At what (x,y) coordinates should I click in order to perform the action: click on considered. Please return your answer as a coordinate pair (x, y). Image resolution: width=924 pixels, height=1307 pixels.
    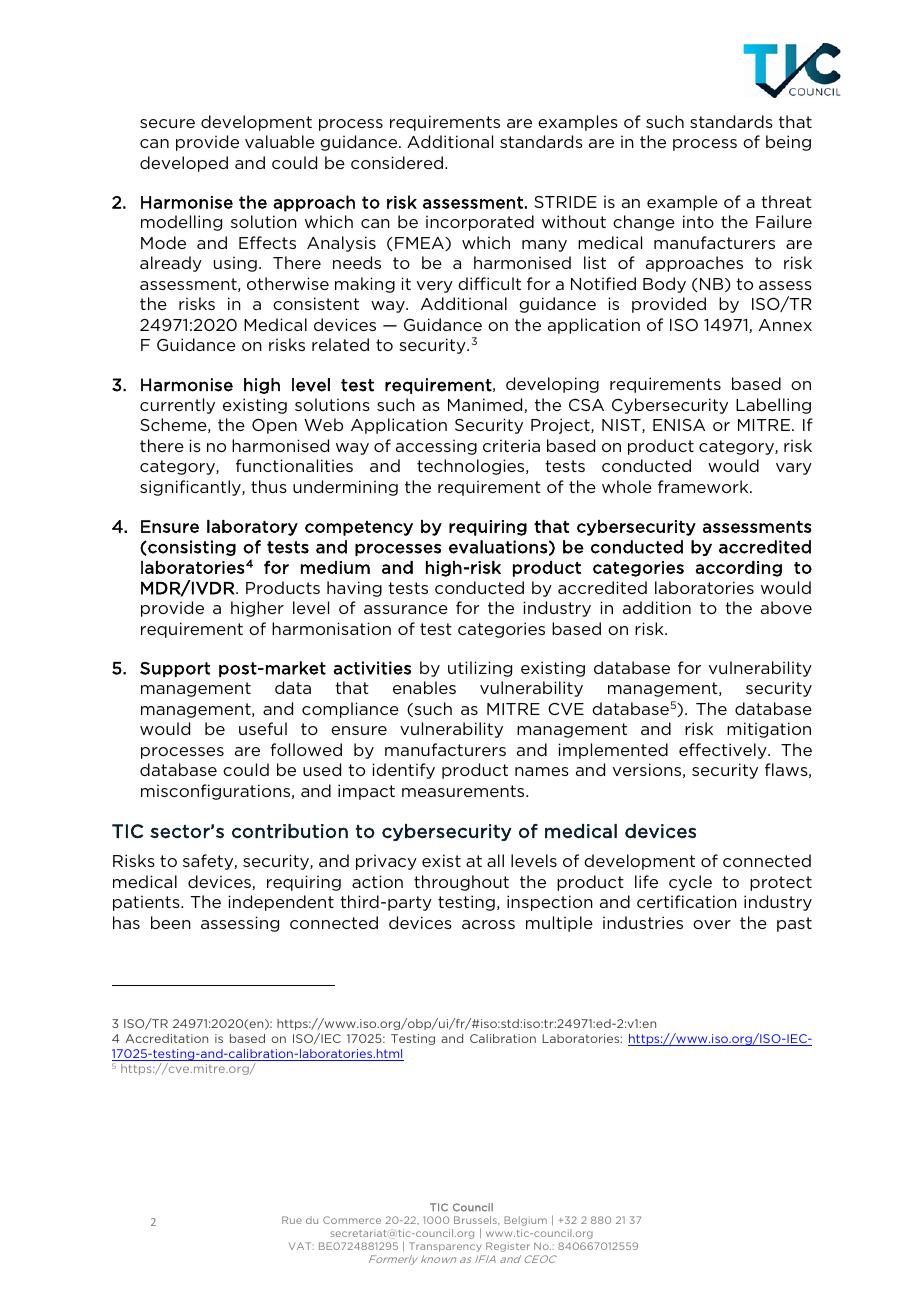
    Looking at the image, I should click on (397, 162).
